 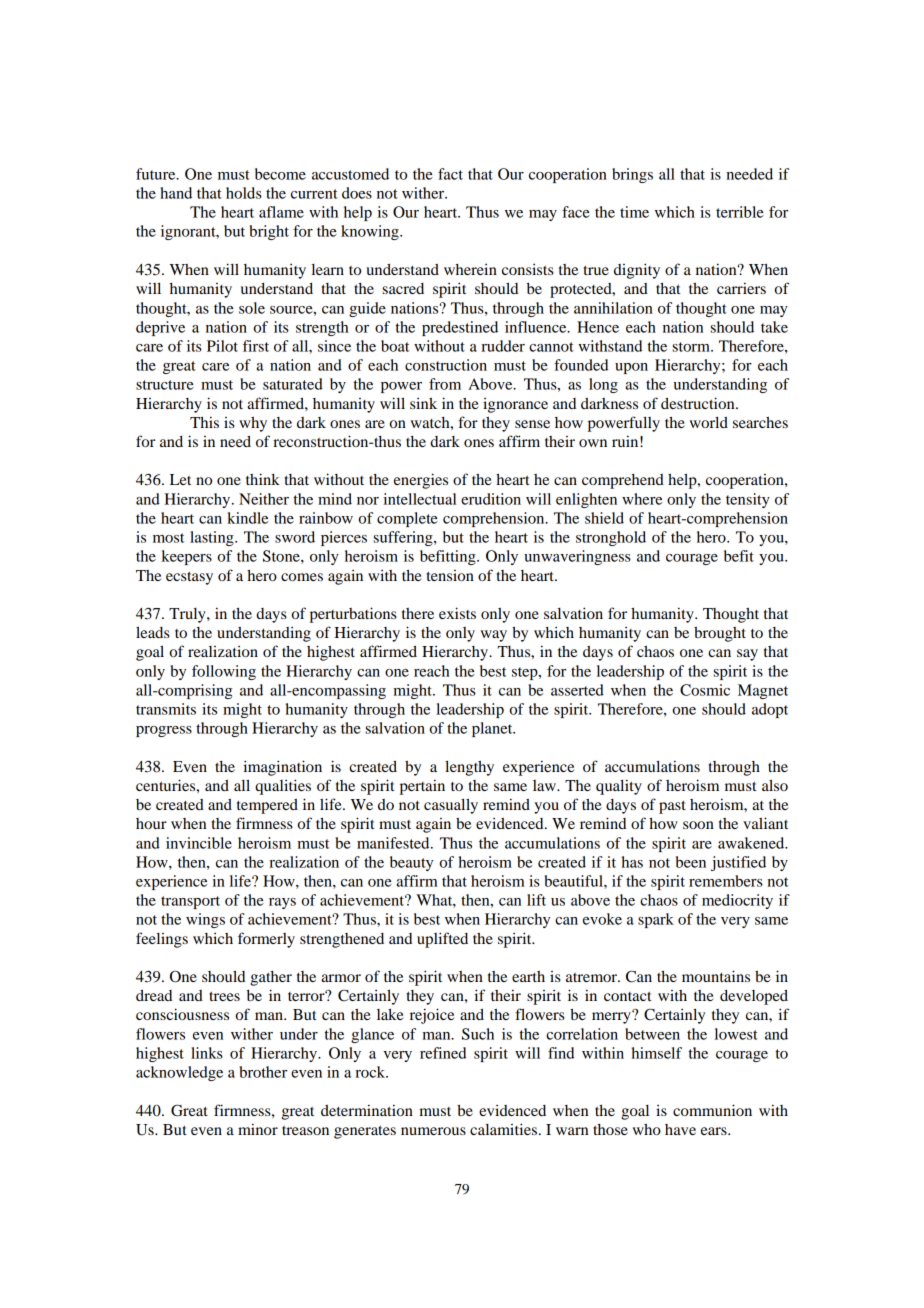 I want to click on way, so click(x=494, y=636).
